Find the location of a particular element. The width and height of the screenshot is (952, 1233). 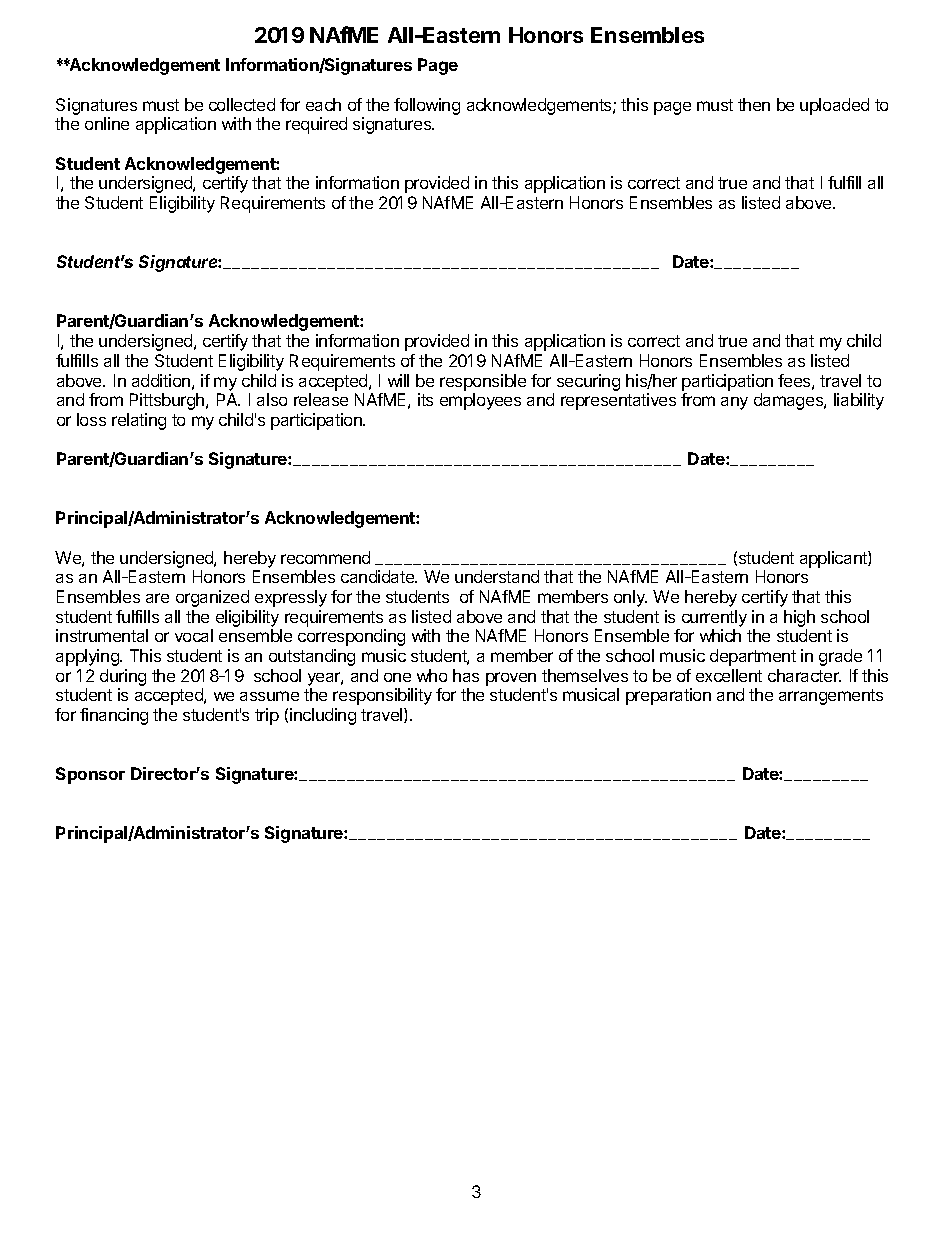

any is located at coordinates (734, 403).
